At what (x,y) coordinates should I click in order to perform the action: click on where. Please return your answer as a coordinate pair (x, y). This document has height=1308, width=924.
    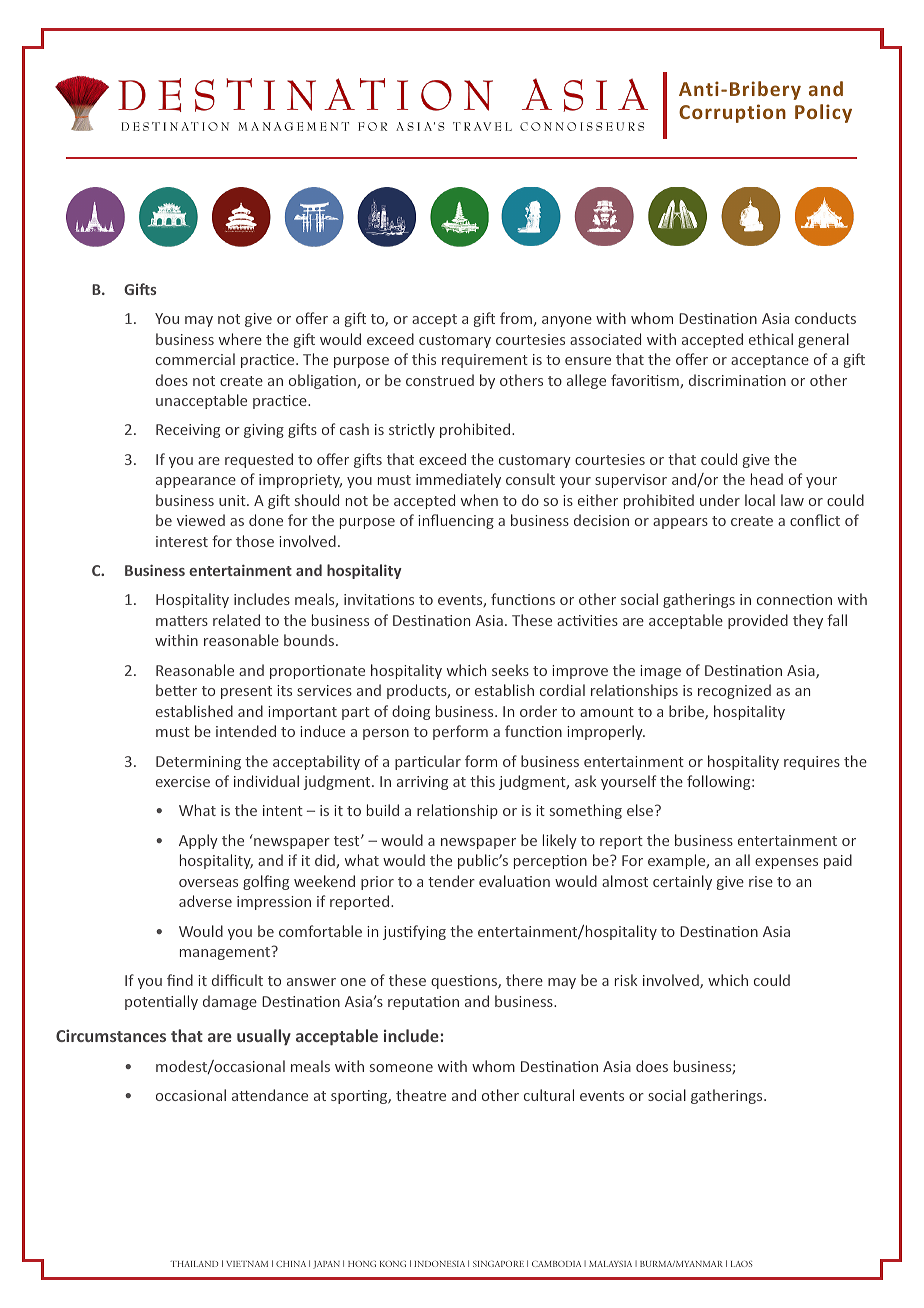
    Looking at the image, I should click on (240, 339).
